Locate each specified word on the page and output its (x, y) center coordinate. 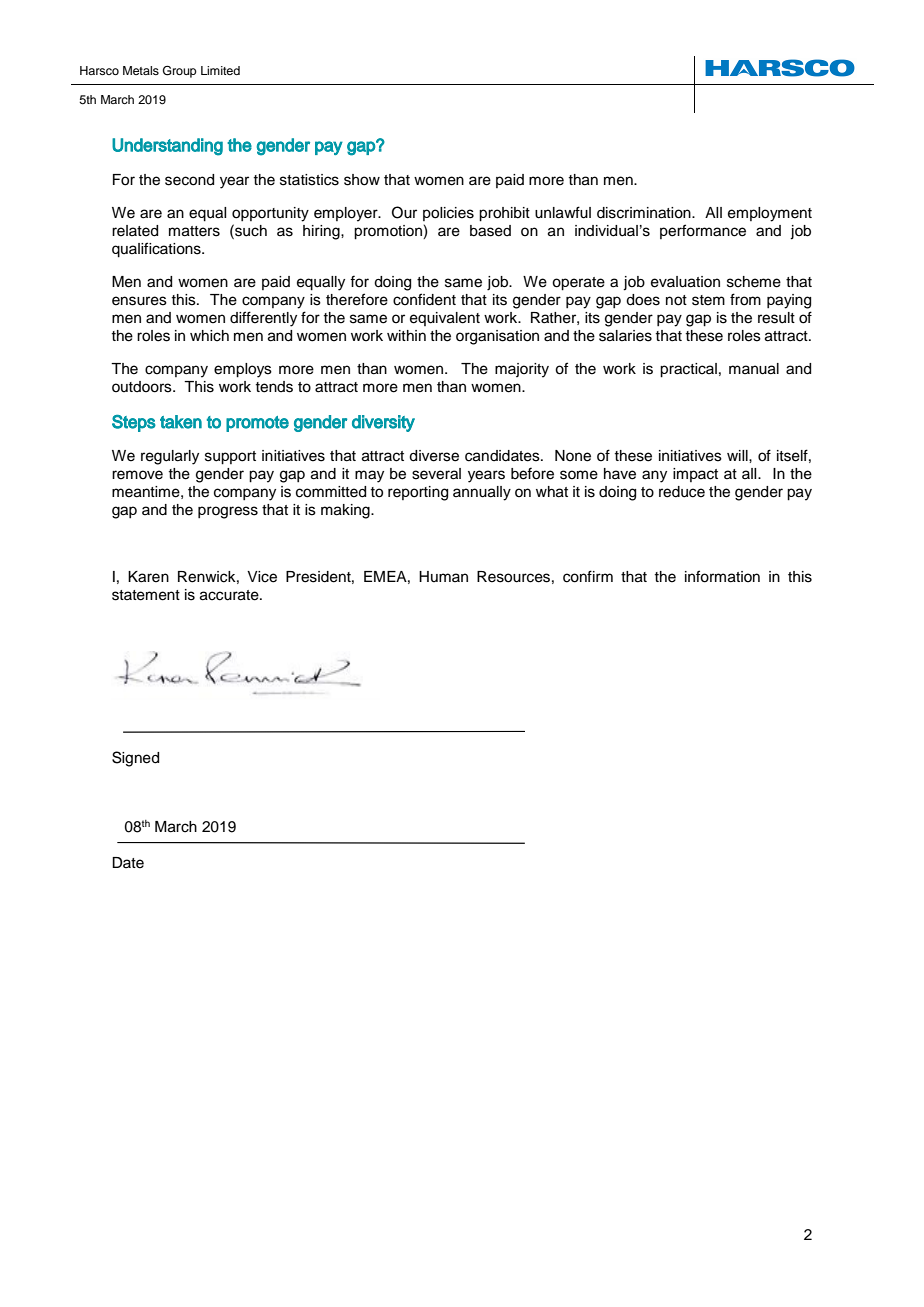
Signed (135, 759)
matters (194, 231)
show (362, 180)
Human (443, 576)
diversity (383, 423)
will (738, 455)
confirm (588, 576)
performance (703, 231)
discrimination (645, 213)
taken (181, 422)
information (722, 576)
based (490, 231)
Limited (220, 70)
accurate (230, 595)
